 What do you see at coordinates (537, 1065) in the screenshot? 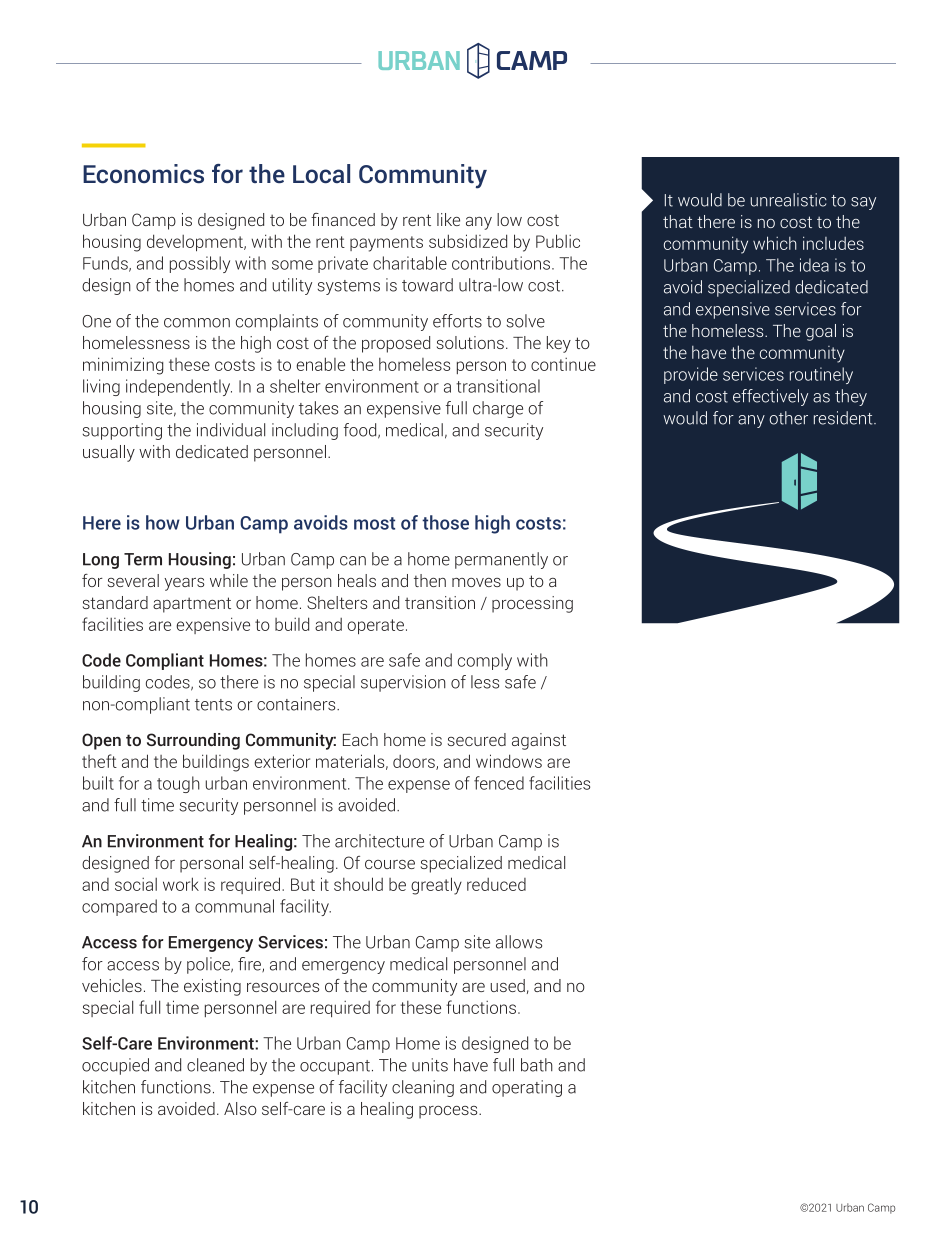
I see `bath` at bounding box center [537, 1065].
